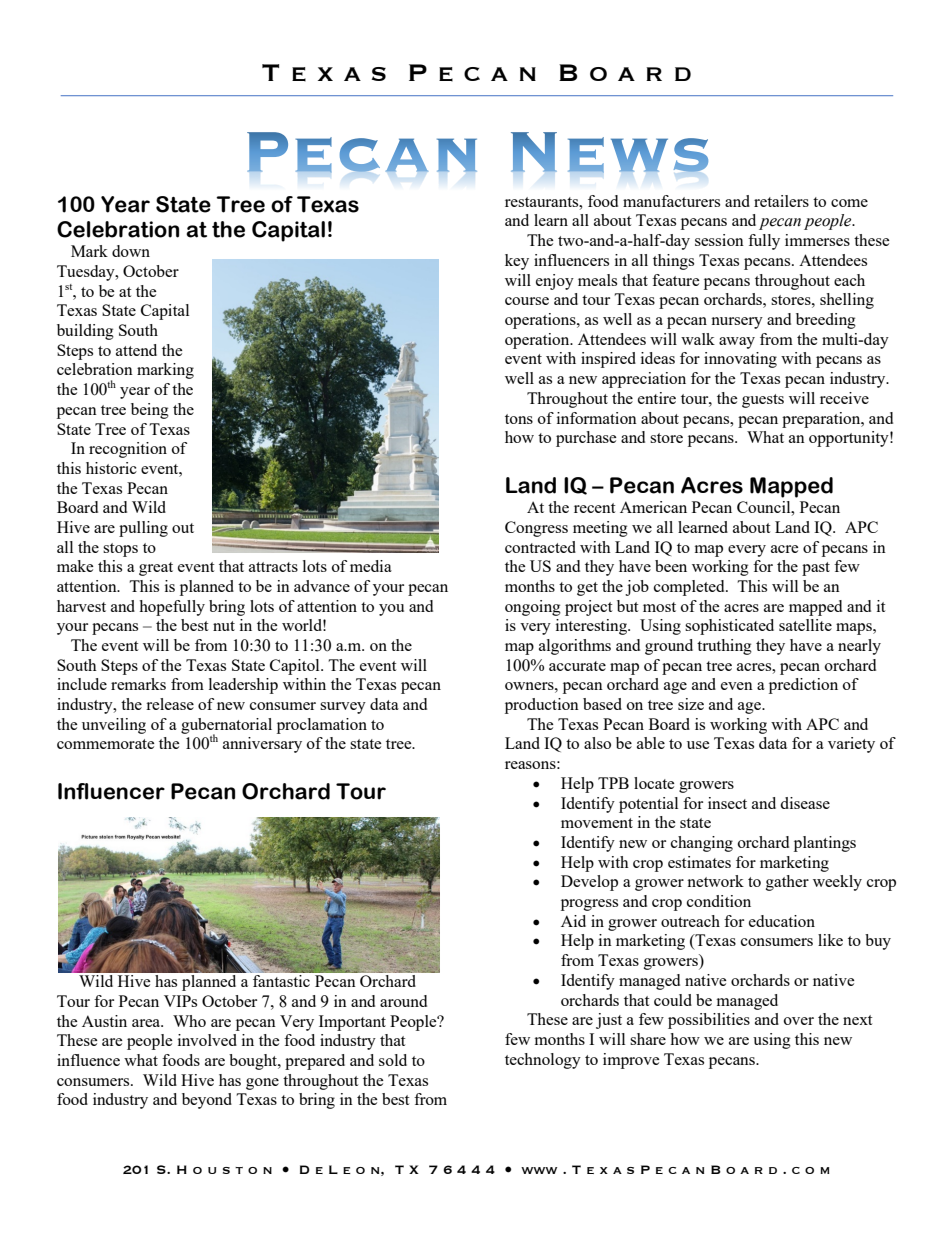  I want to click on release, so click(170, 704).
